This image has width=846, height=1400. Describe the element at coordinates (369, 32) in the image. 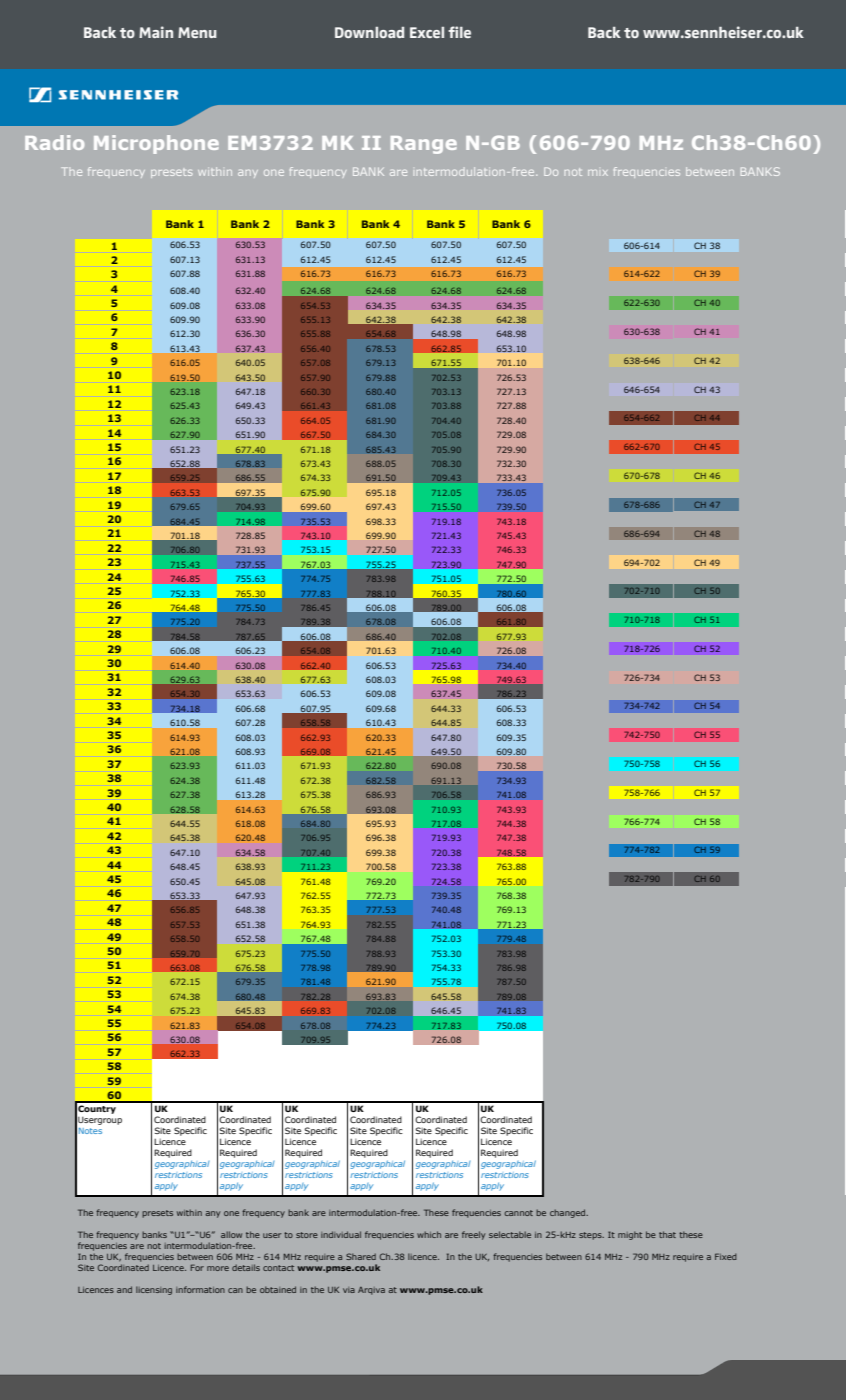

I see `Download` at that location.
